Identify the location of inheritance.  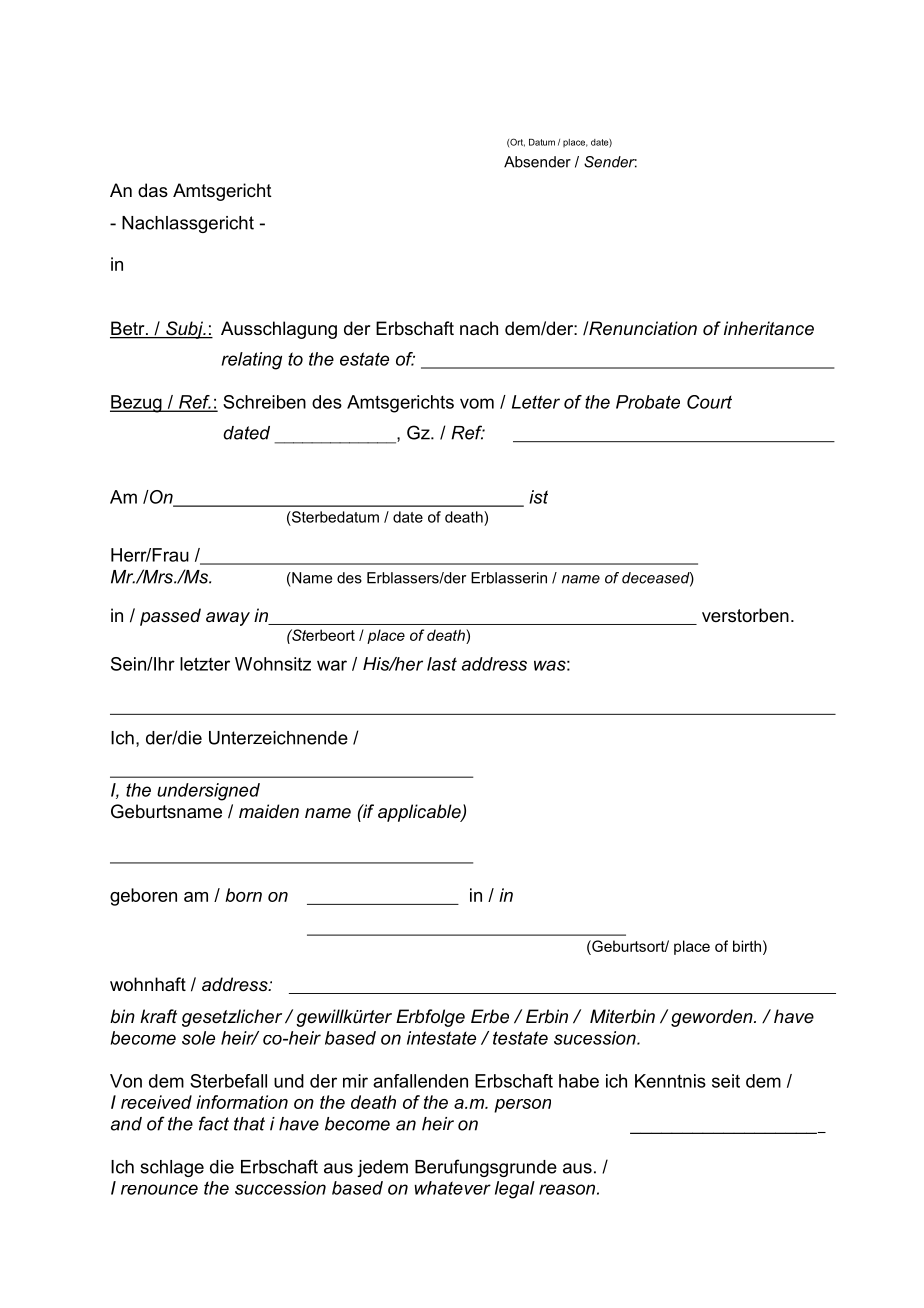
(769, 328).
